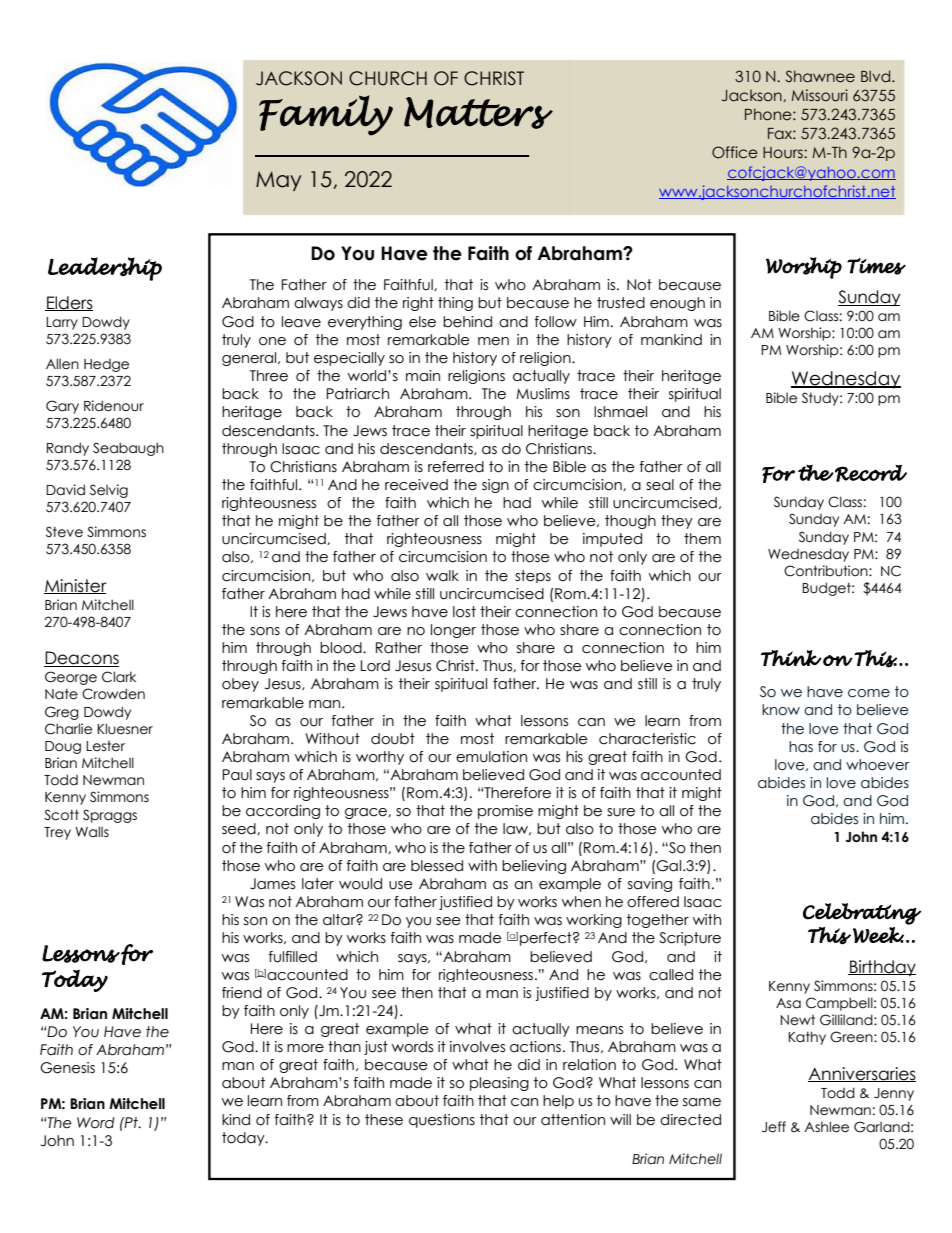  Describe the element at coordinates (827, 571) in the screenshot. I see `Contribution` at that location.
